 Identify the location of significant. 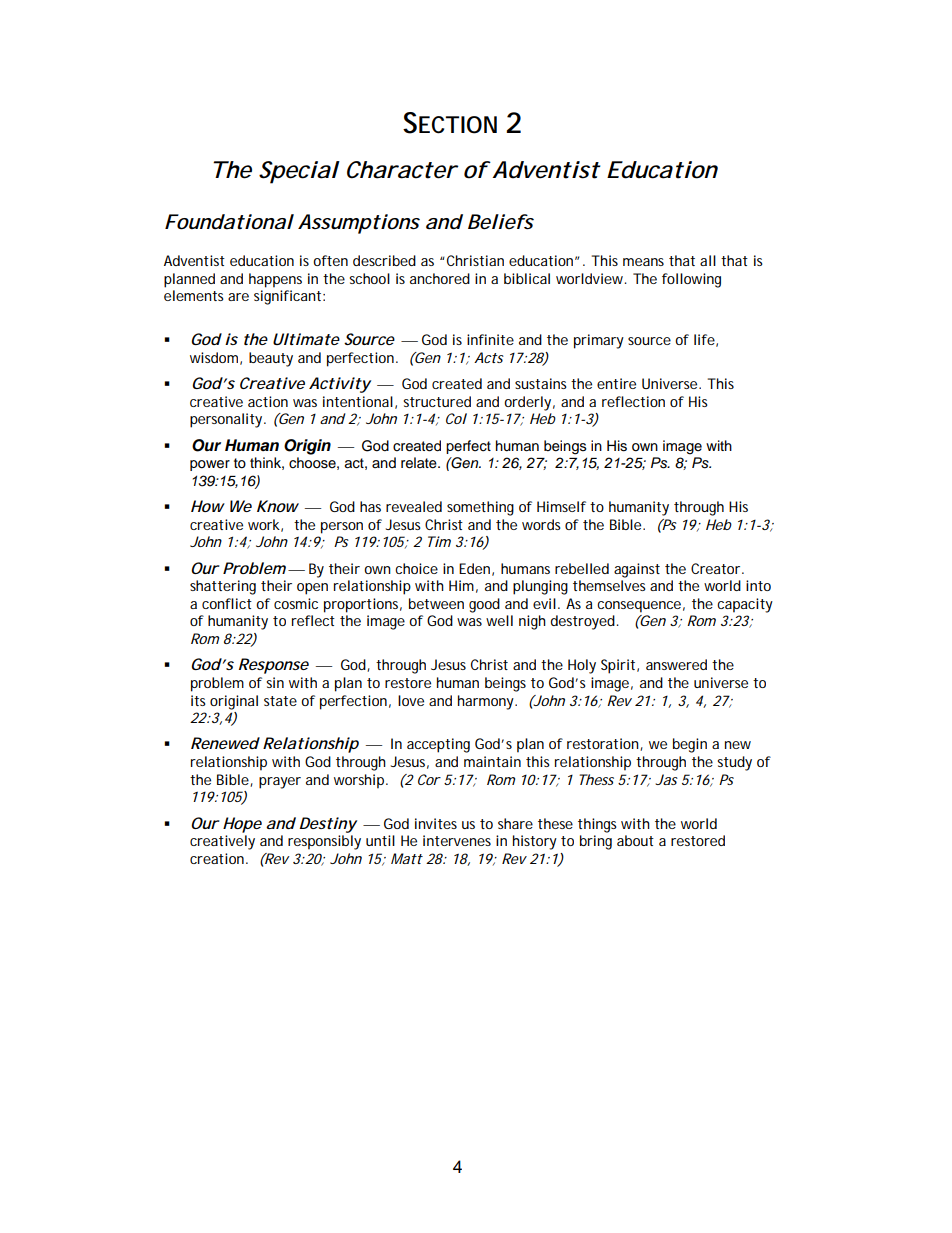
(287, 297).
